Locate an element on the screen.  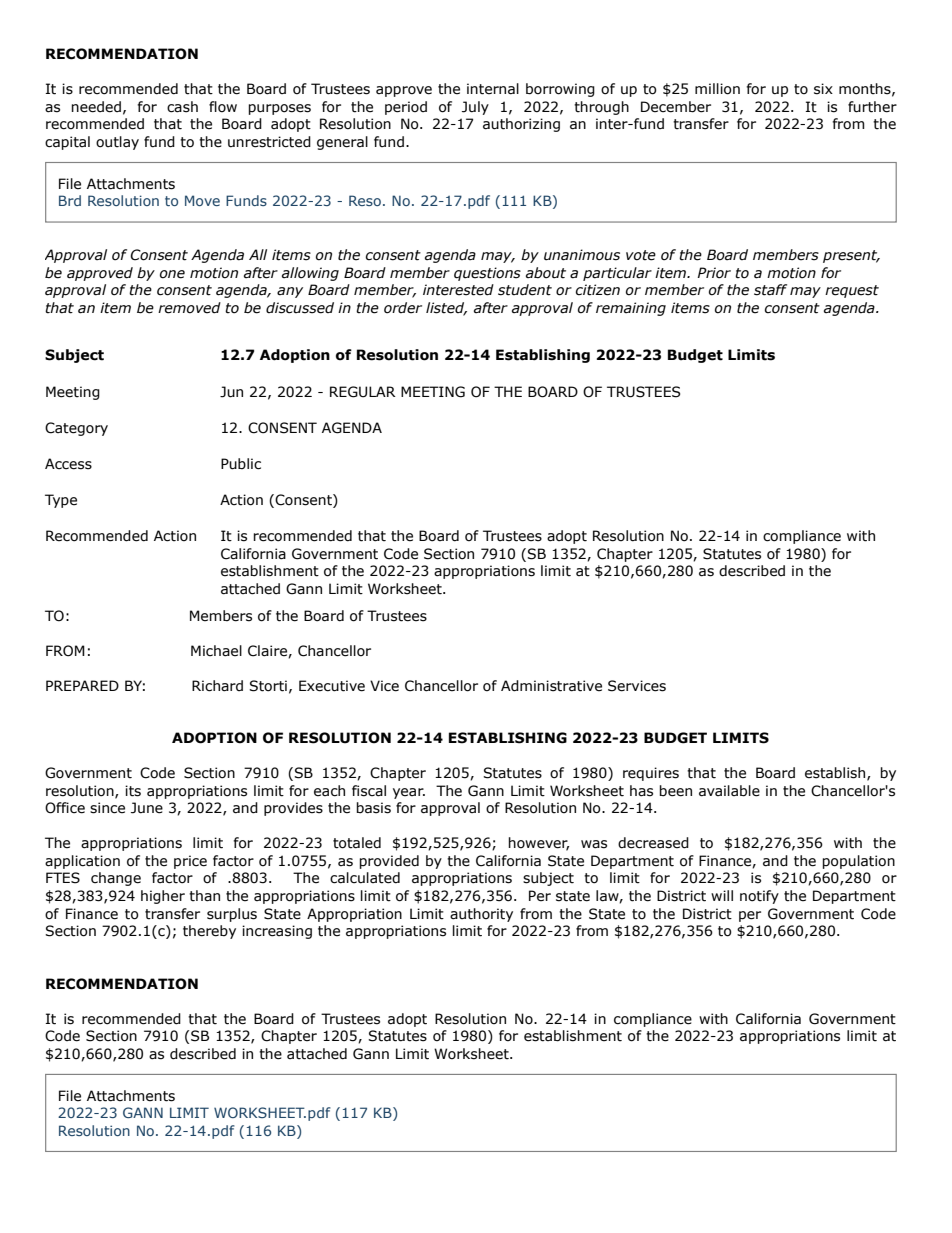
notify is located at coordinates (759, 897).
